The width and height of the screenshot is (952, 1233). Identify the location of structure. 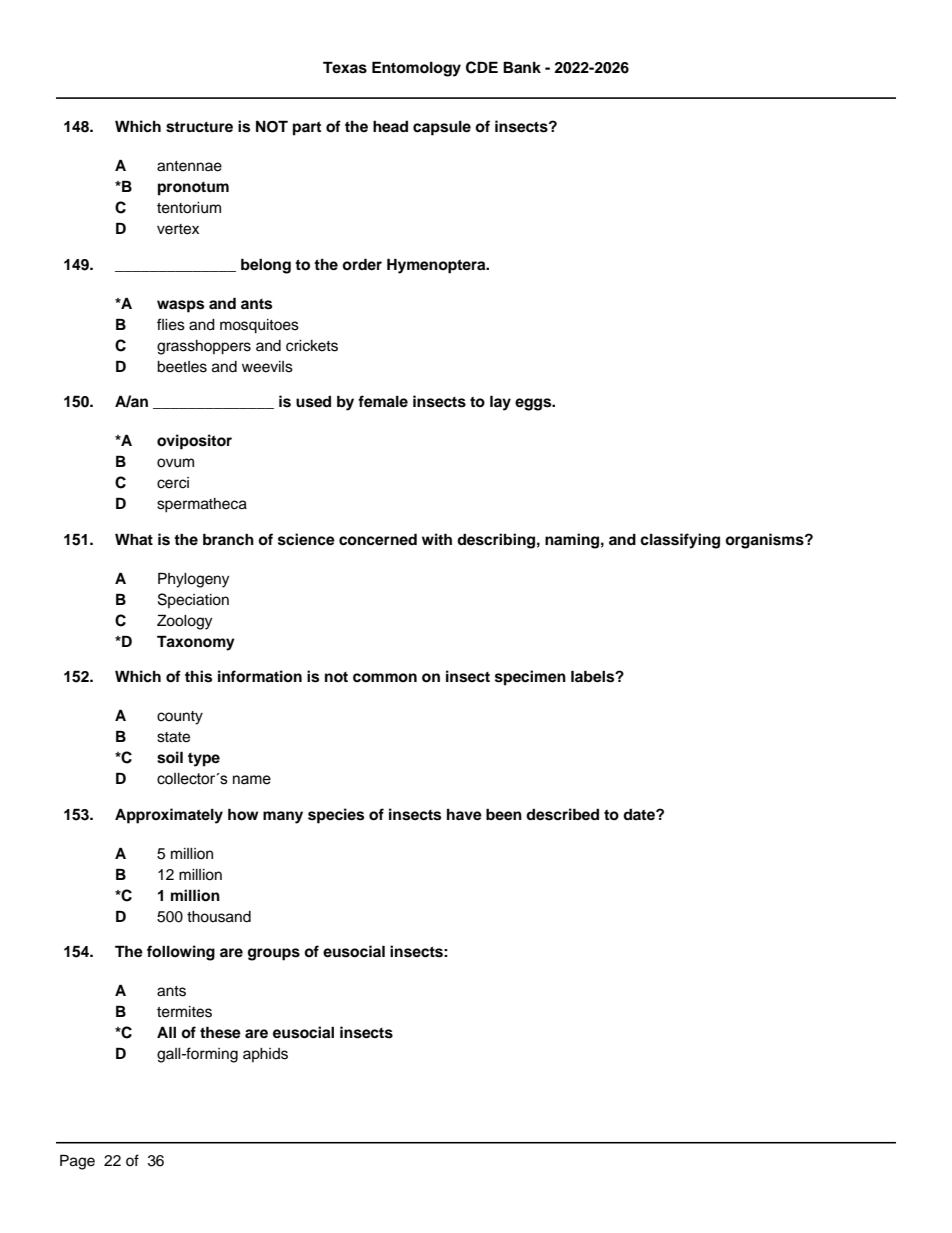
(199, 127).
